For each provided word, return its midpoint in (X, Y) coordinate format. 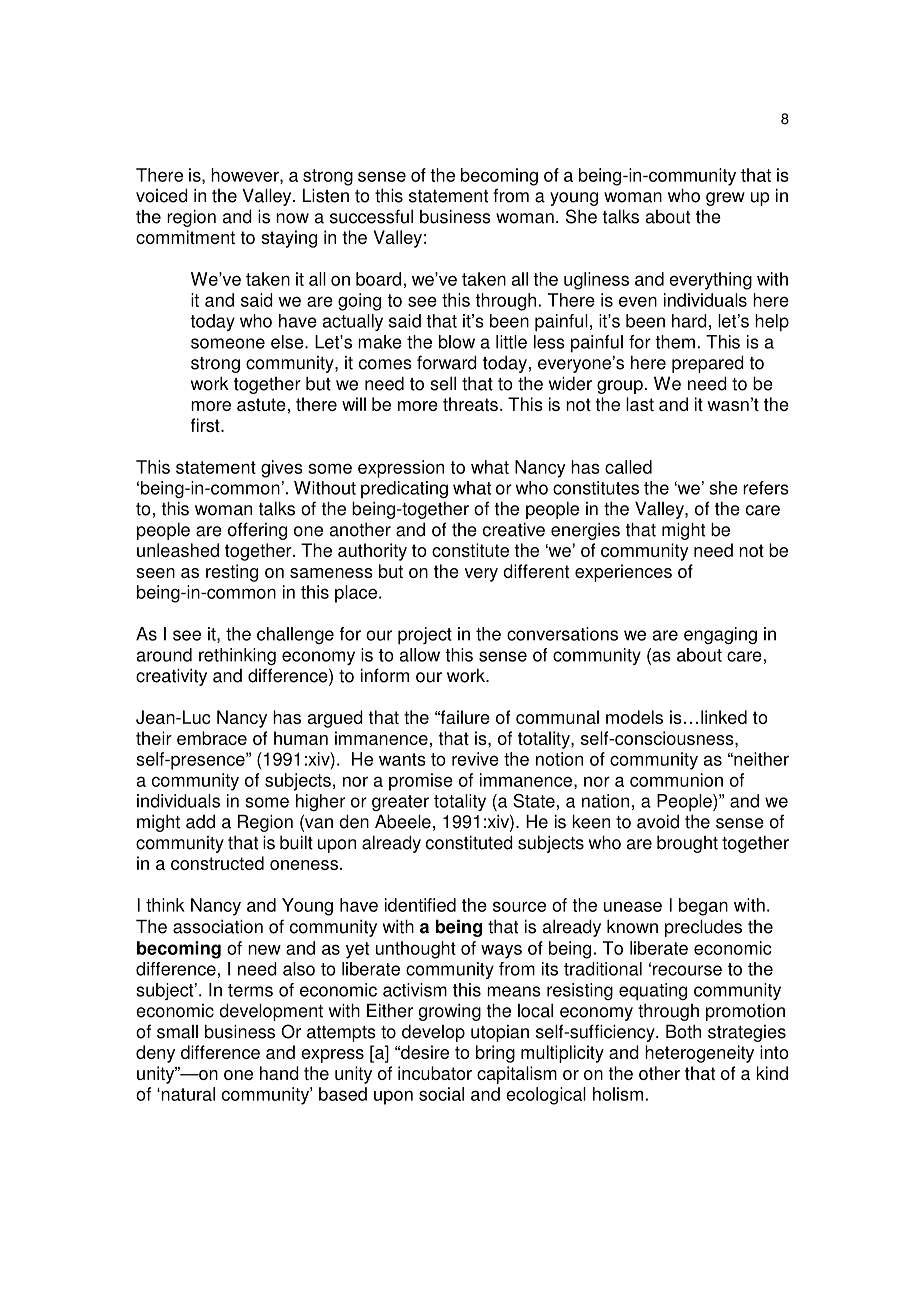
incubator (435, 1073)
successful (371, 216)
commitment (185, 237)
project (425, 636)
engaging (720, 635)
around (164, 655)
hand (279, 1073)
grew (725, 199)
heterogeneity (699, 1054)
